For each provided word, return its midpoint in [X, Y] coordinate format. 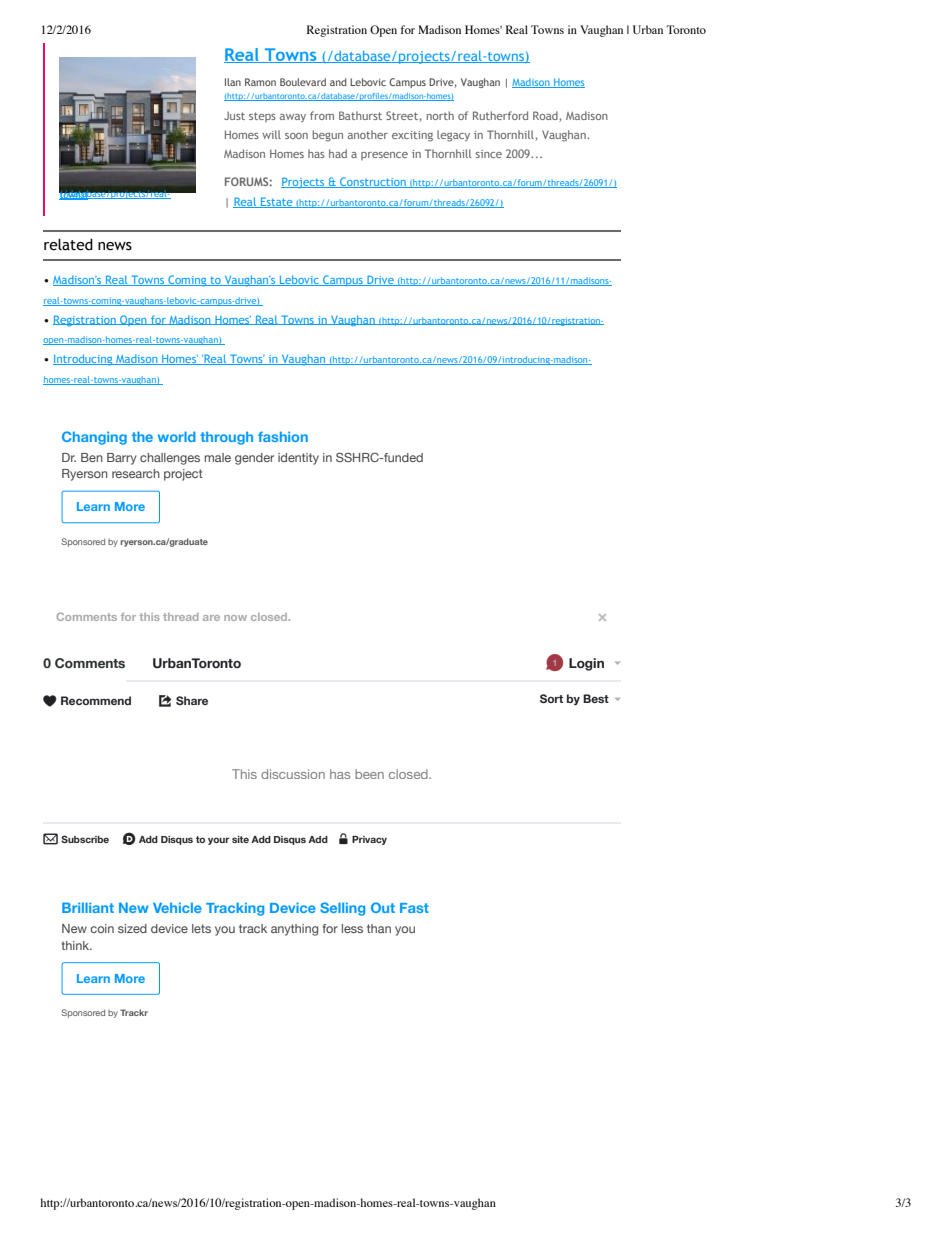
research [136, 473]
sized [132, 928]
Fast [414, 908]
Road [546, 116]
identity [298, 459]
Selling [342, 909]
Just [234, 115]
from [322, 115]
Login [586, 664]
